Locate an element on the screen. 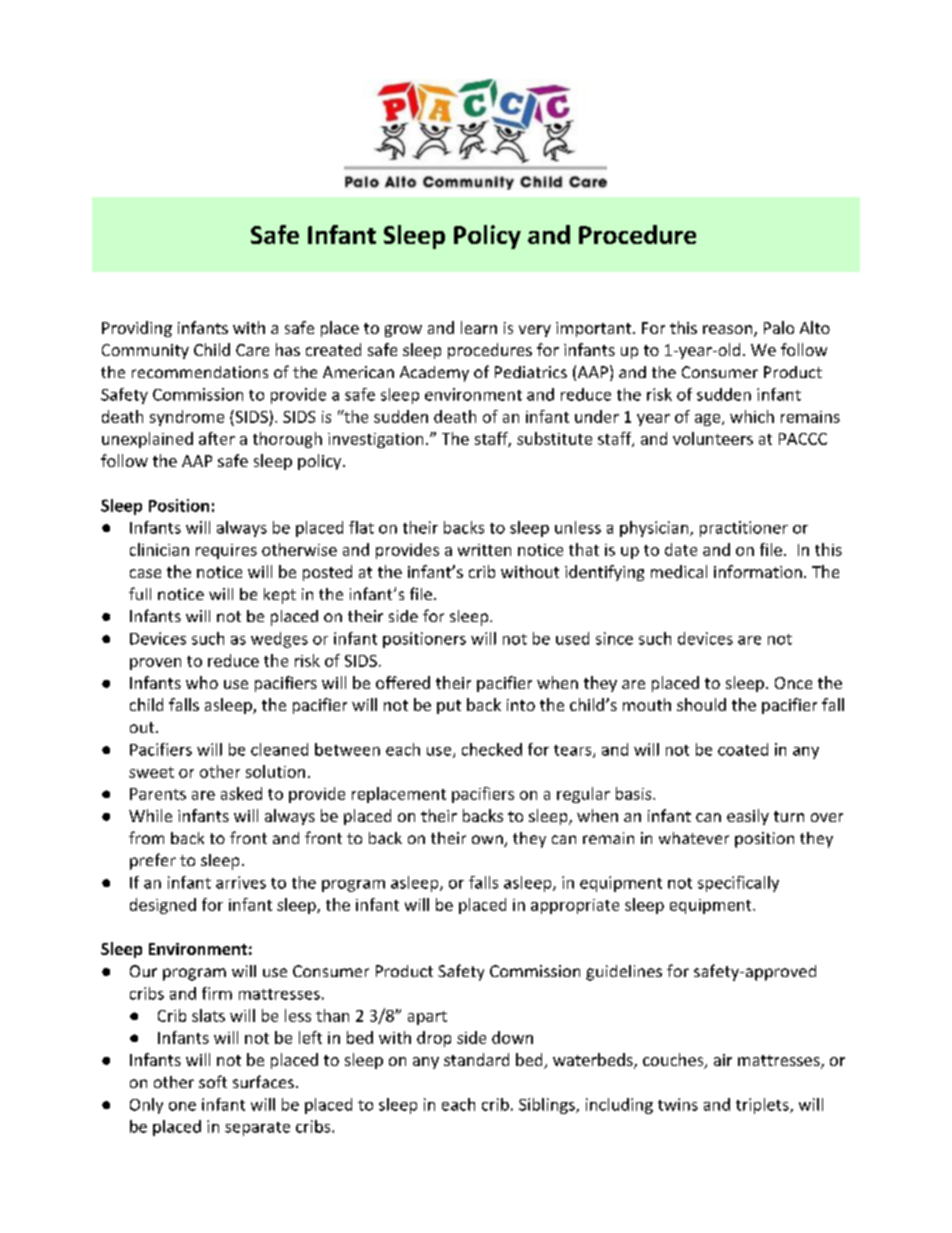  reason is located at coordinates (727, 329).
